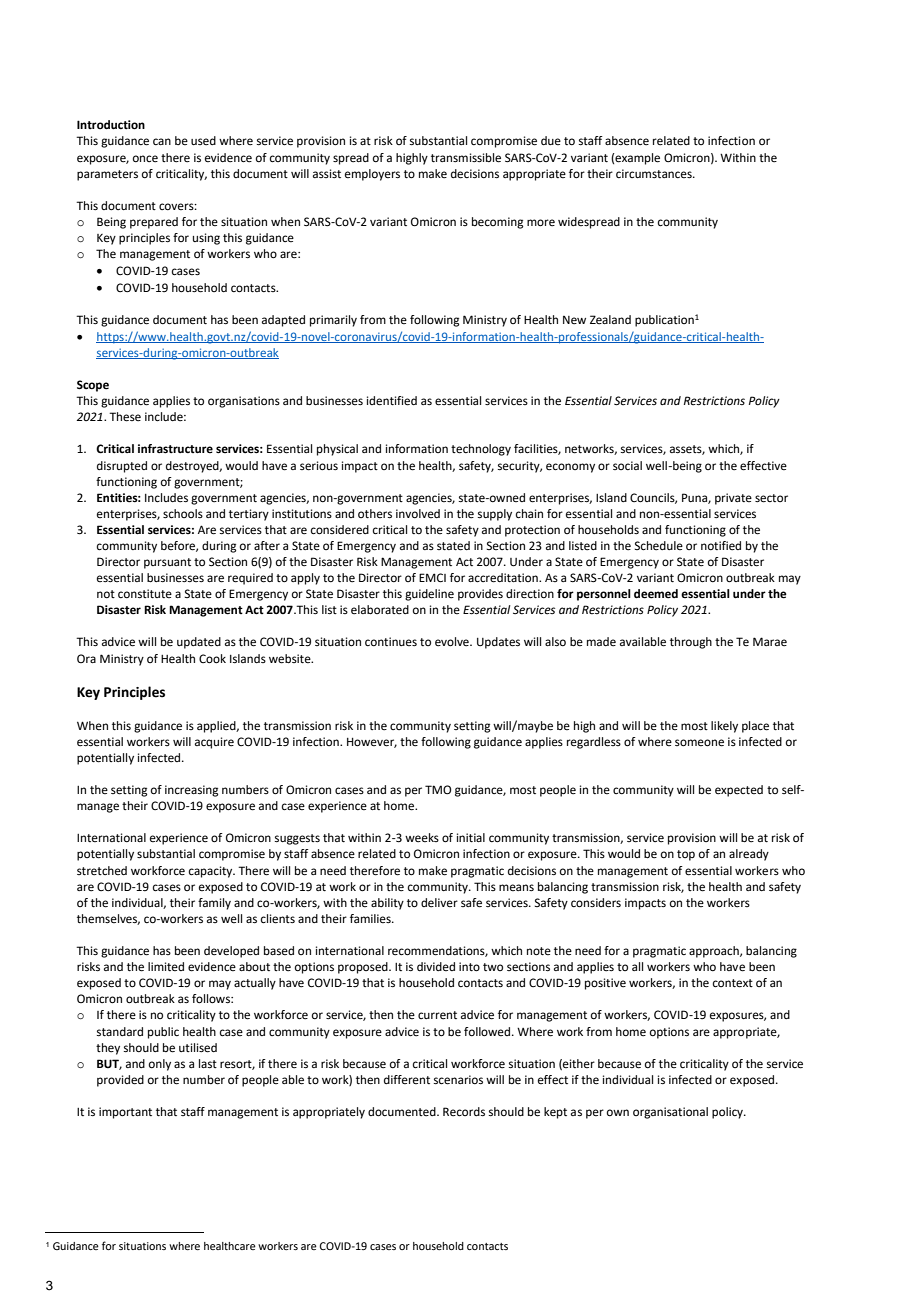  Describe the element at coordinates (422, 838) in the screenshot. I see `weeks` at that location.
